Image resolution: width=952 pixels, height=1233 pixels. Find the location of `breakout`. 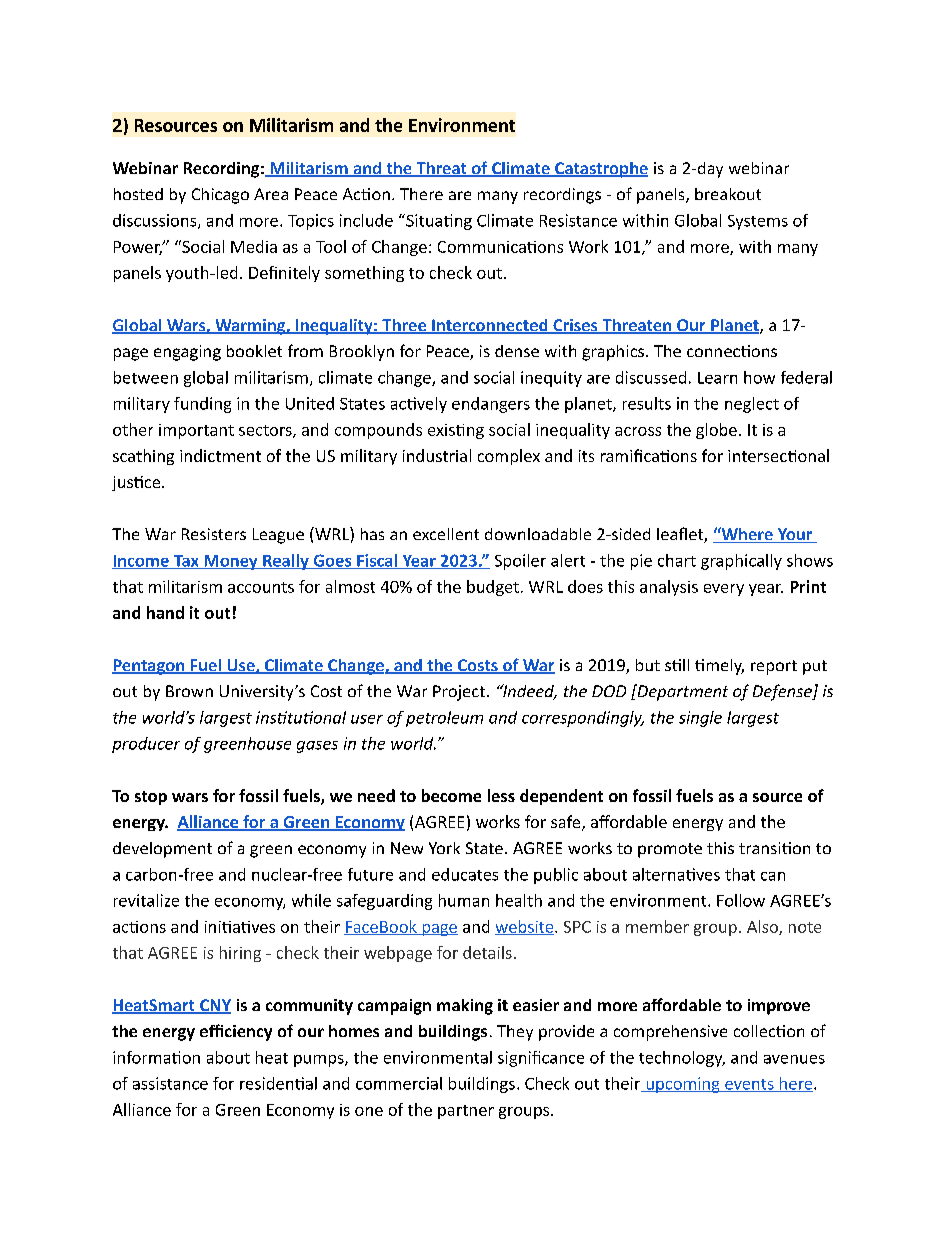

breakout is located at coordinates (728, 194).
